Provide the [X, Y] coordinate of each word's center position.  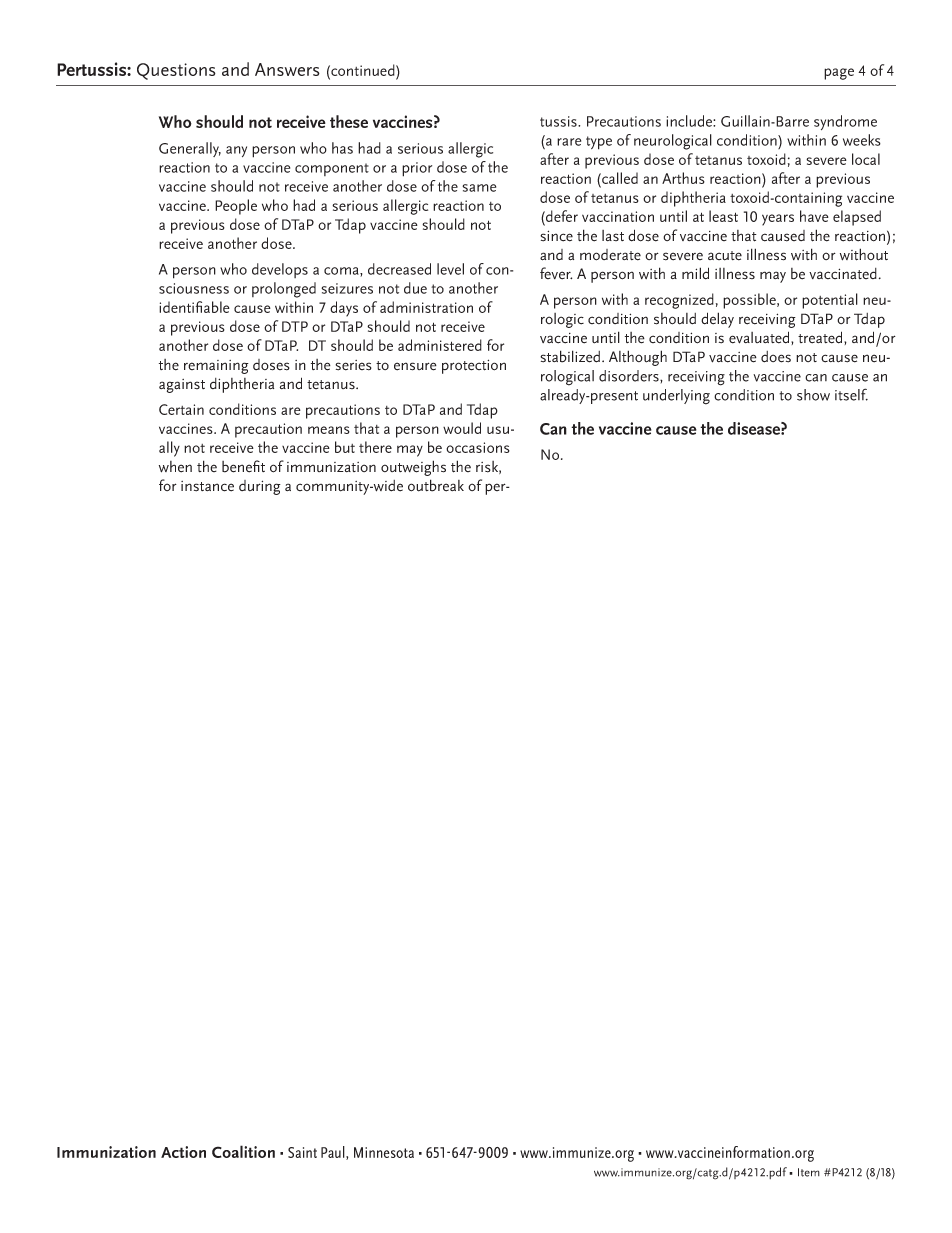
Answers [287, 69]
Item [809, 1172]
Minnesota [384, 1152]
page [839, 74]
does [776, 357]
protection [474, 366]
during [260, 487]
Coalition [243, 1151]
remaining [216, 367]
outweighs [413, 468]
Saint [302, 1152]
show [813, 395]
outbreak [436, 485]
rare [569, 142]
